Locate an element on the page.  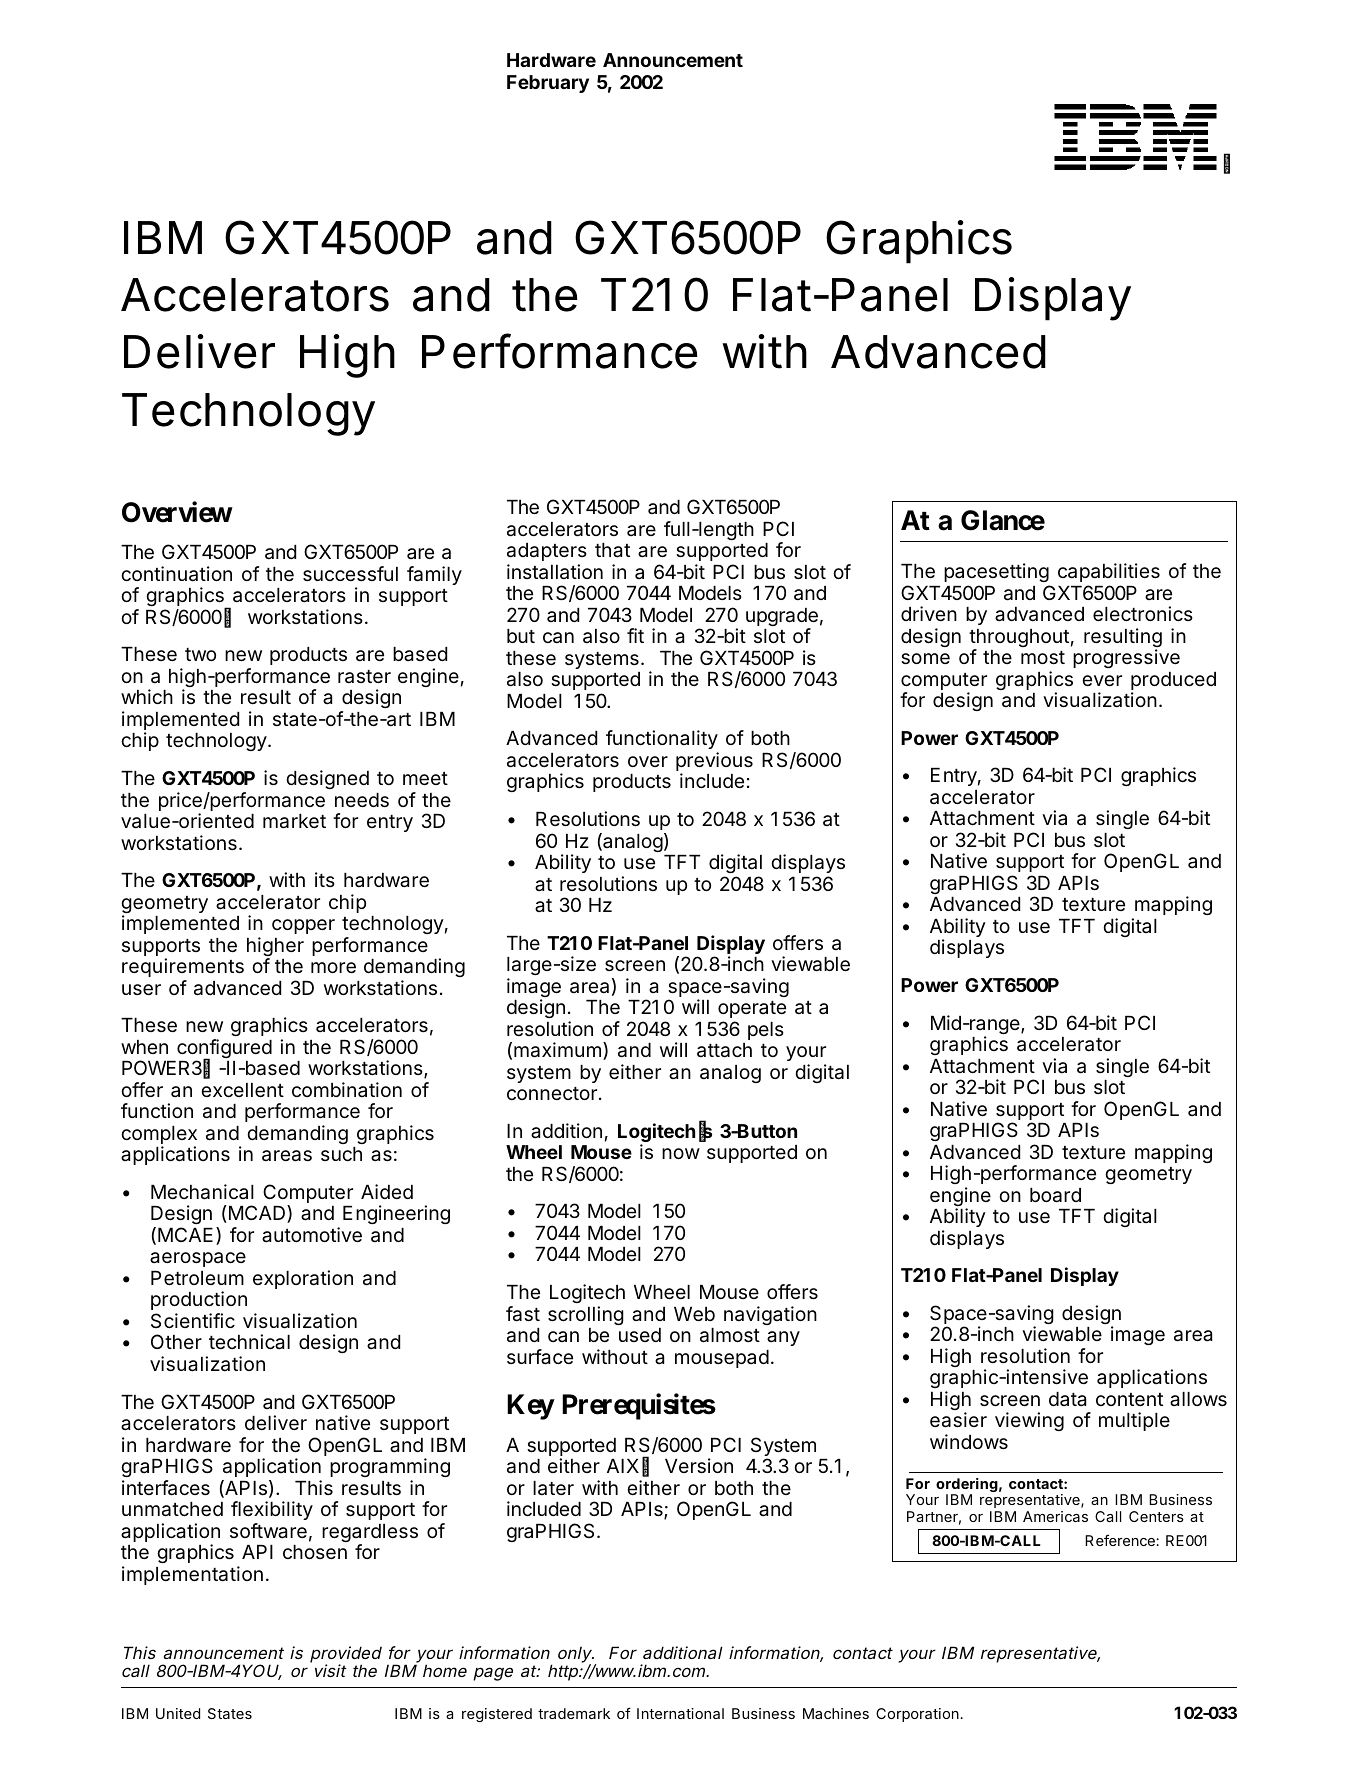
capabilities is located at coordinates (1109, 572).
